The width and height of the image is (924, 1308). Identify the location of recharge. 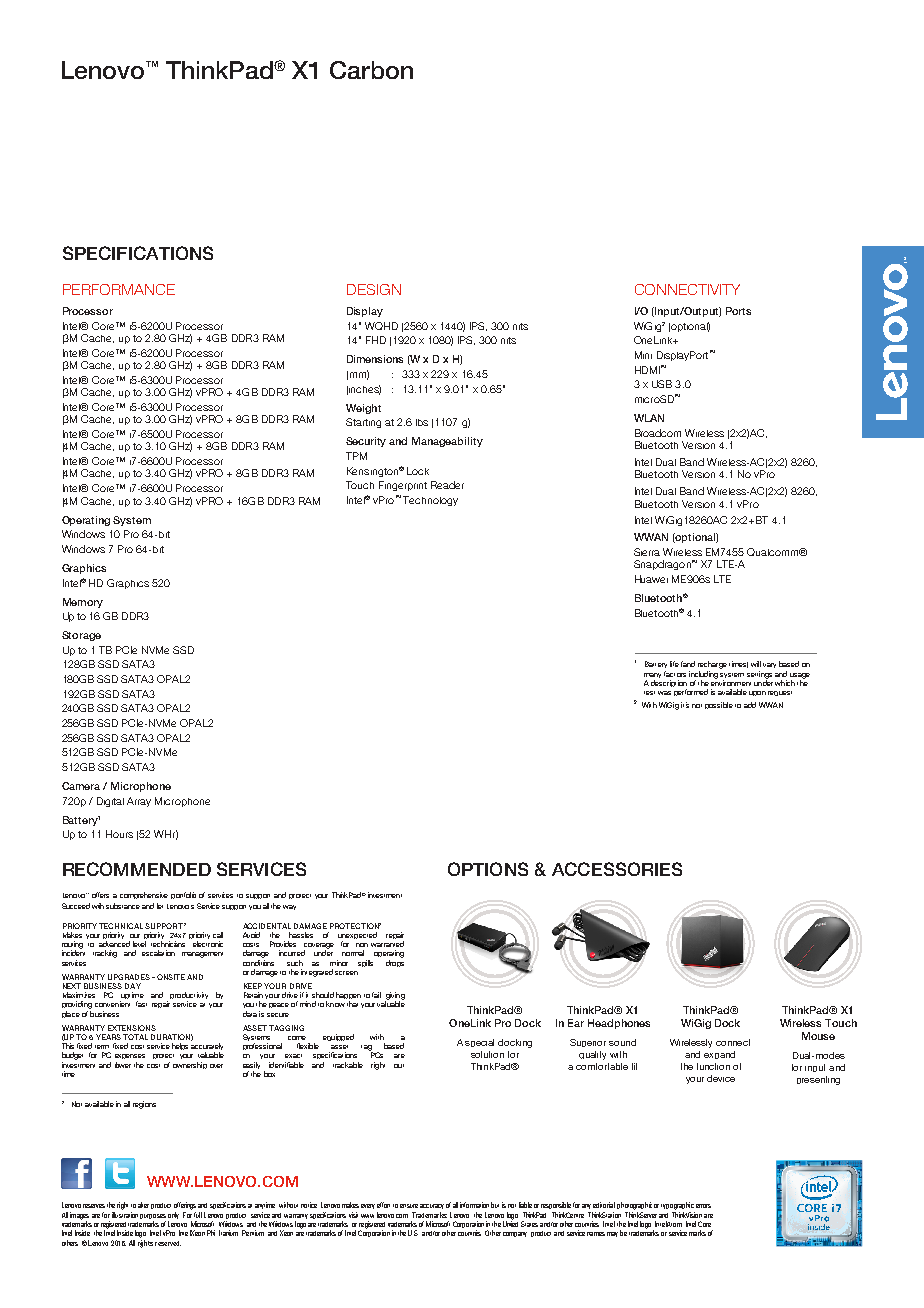
(712, 665).
